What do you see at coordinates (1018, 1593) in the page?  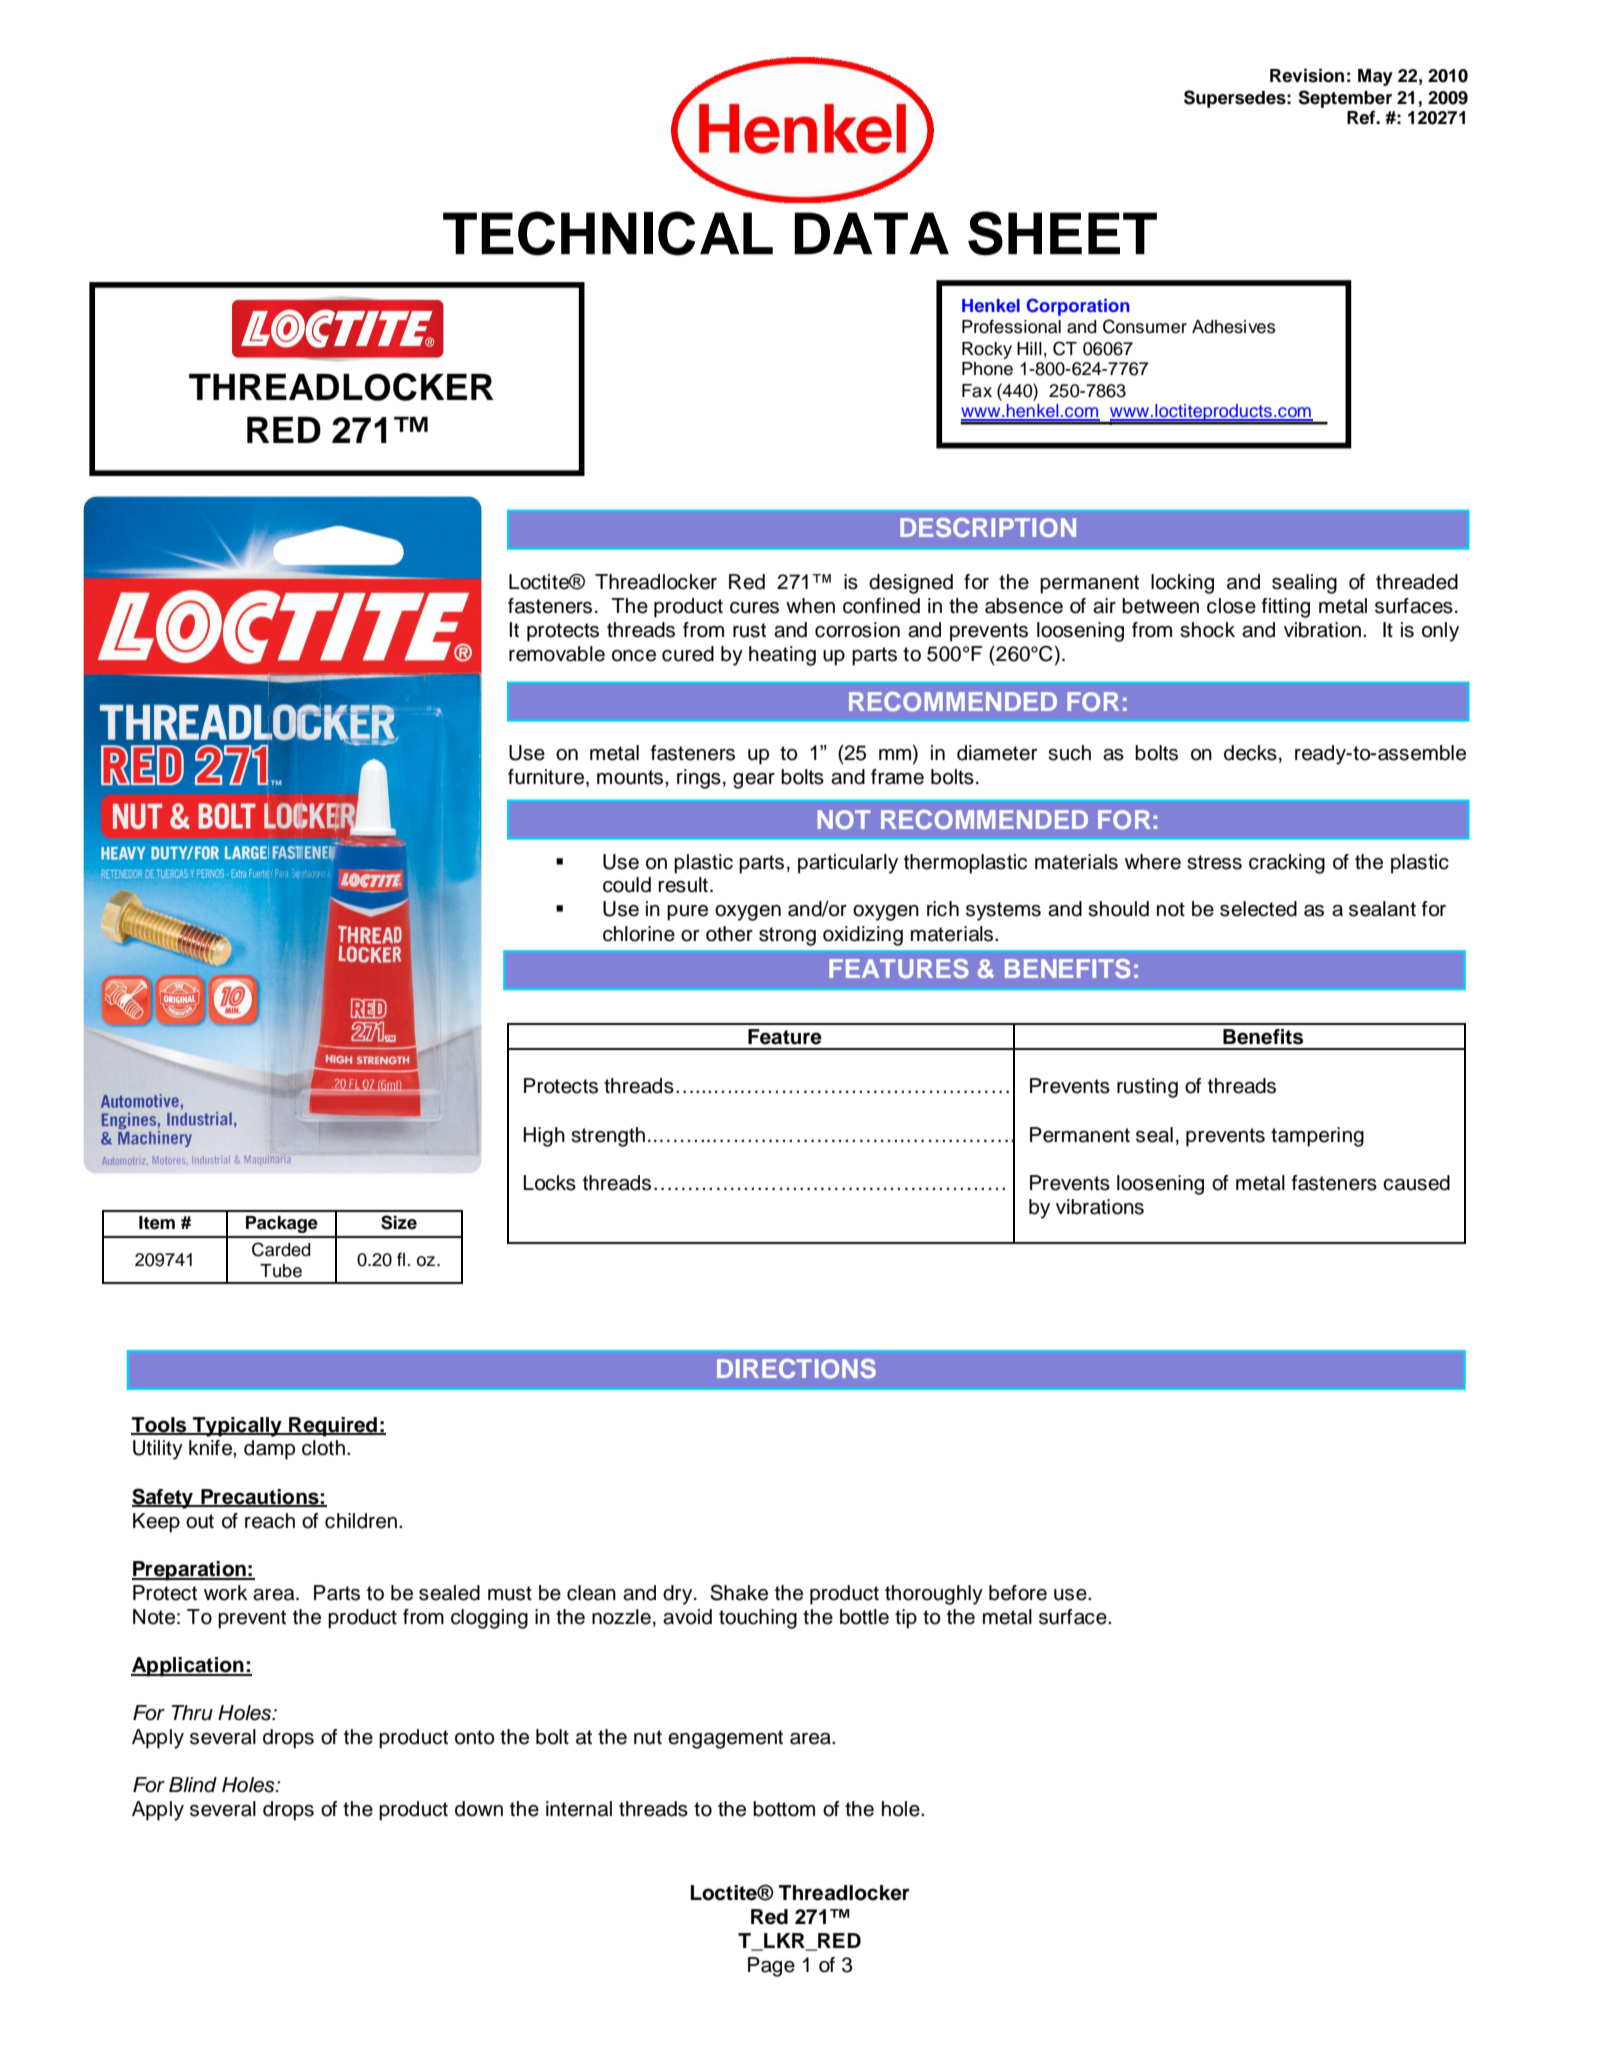 I see `before` at bounding box center [1018, 1593].
